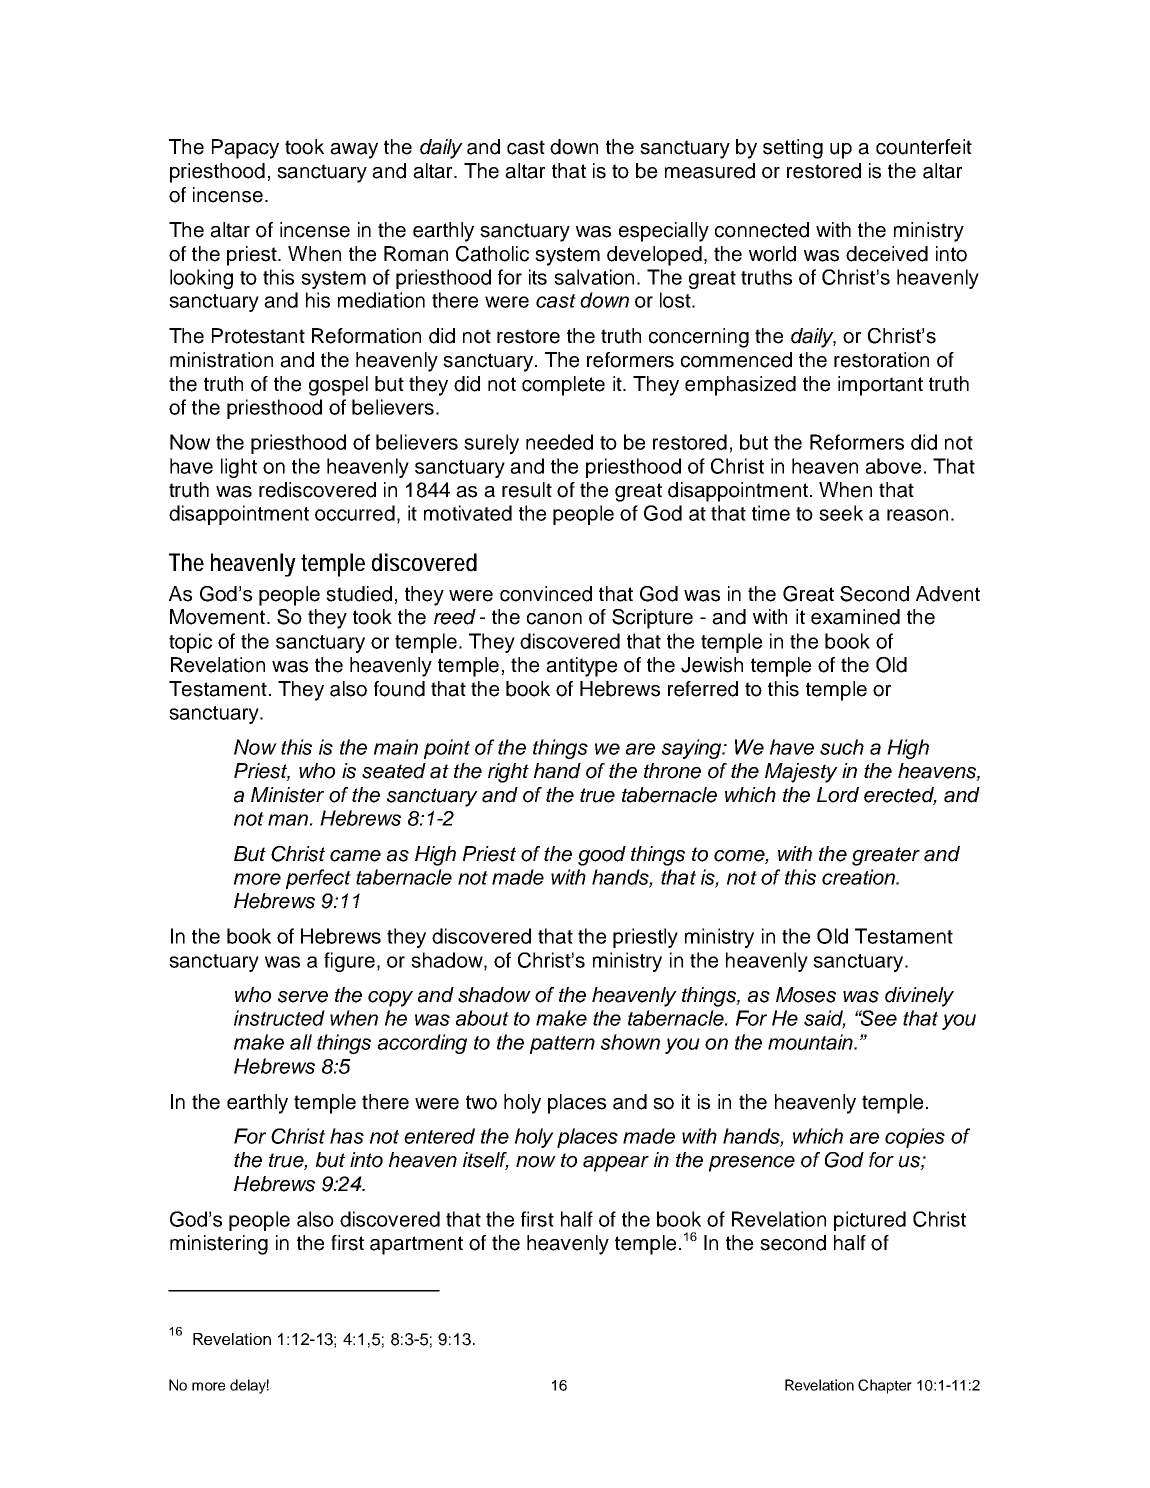 Image resolution: width=1150 pixels, height=1488 pixels. What do you see at coordinates (279, 1018) in the screenshot?
I see `instructed` at bounding box center [279, 1018].
